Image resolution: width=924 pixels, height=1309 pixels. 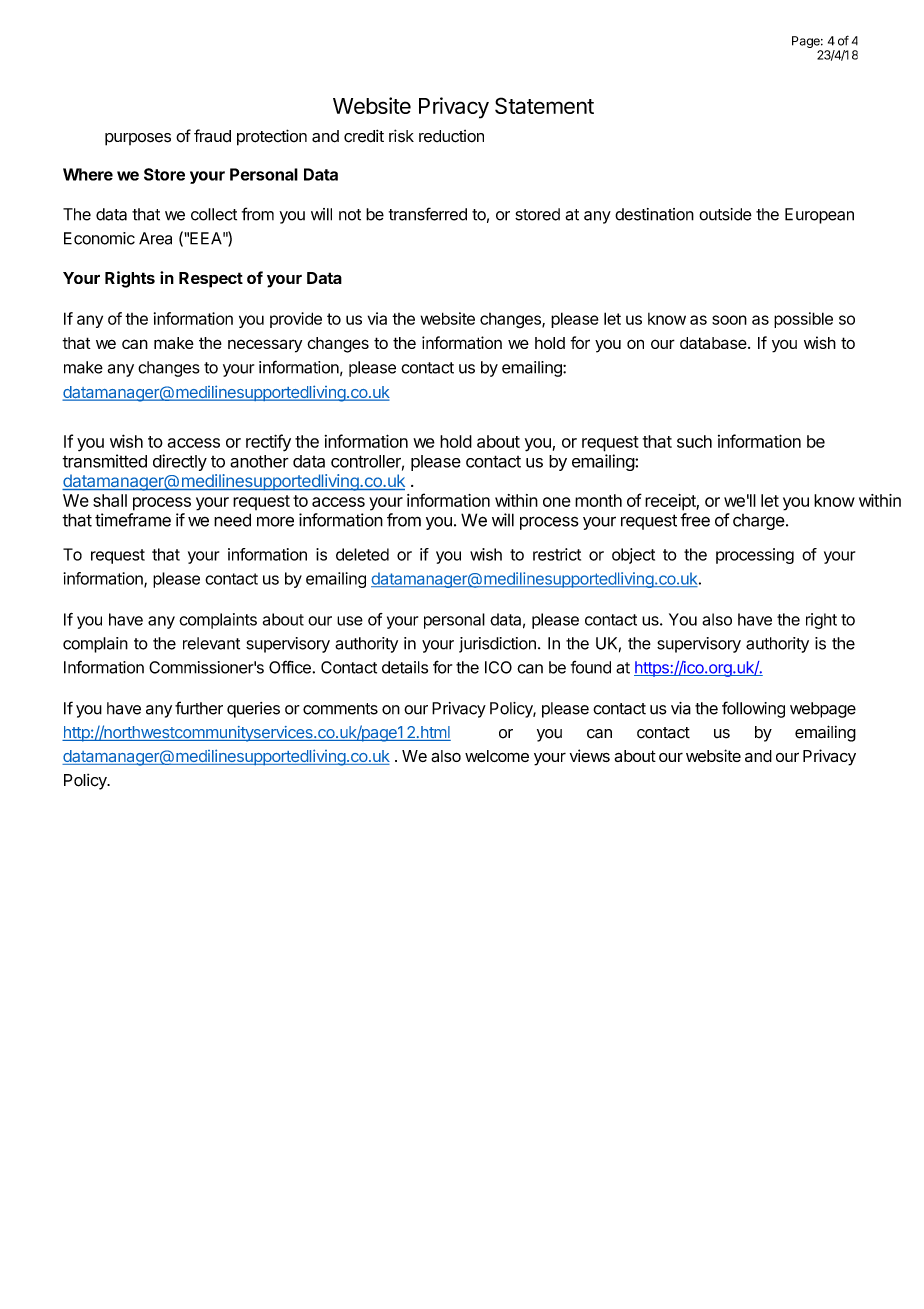 What do you see at coordinates (211, 280) in the page?
I see `Respect` at bounding box center [211, 280].
